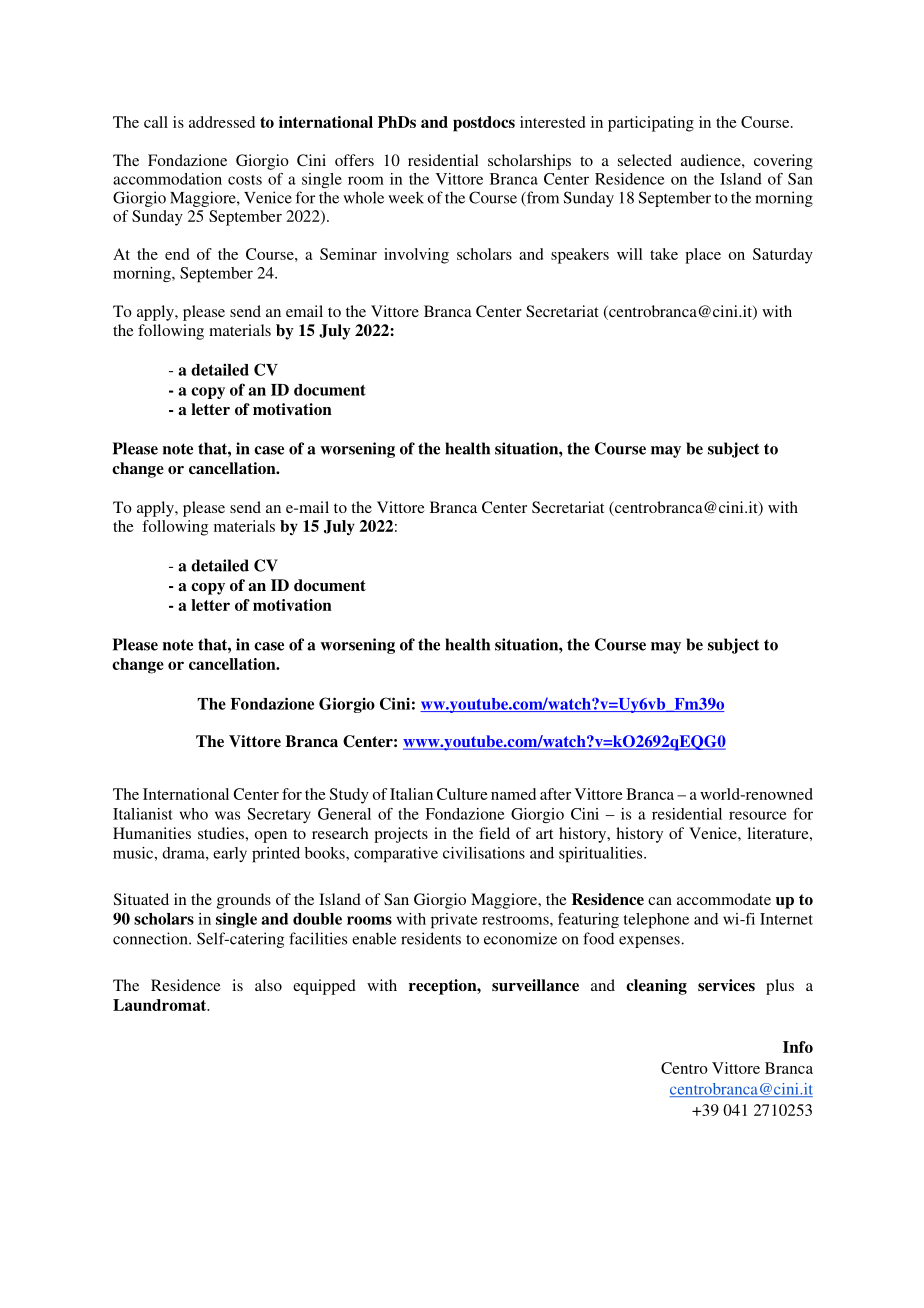 The width and height of the screenshot is (924, 1308). What do you see at coordinates (349, 796) in the screenshot?
I see `Study` at bounding box center [349, 796].
